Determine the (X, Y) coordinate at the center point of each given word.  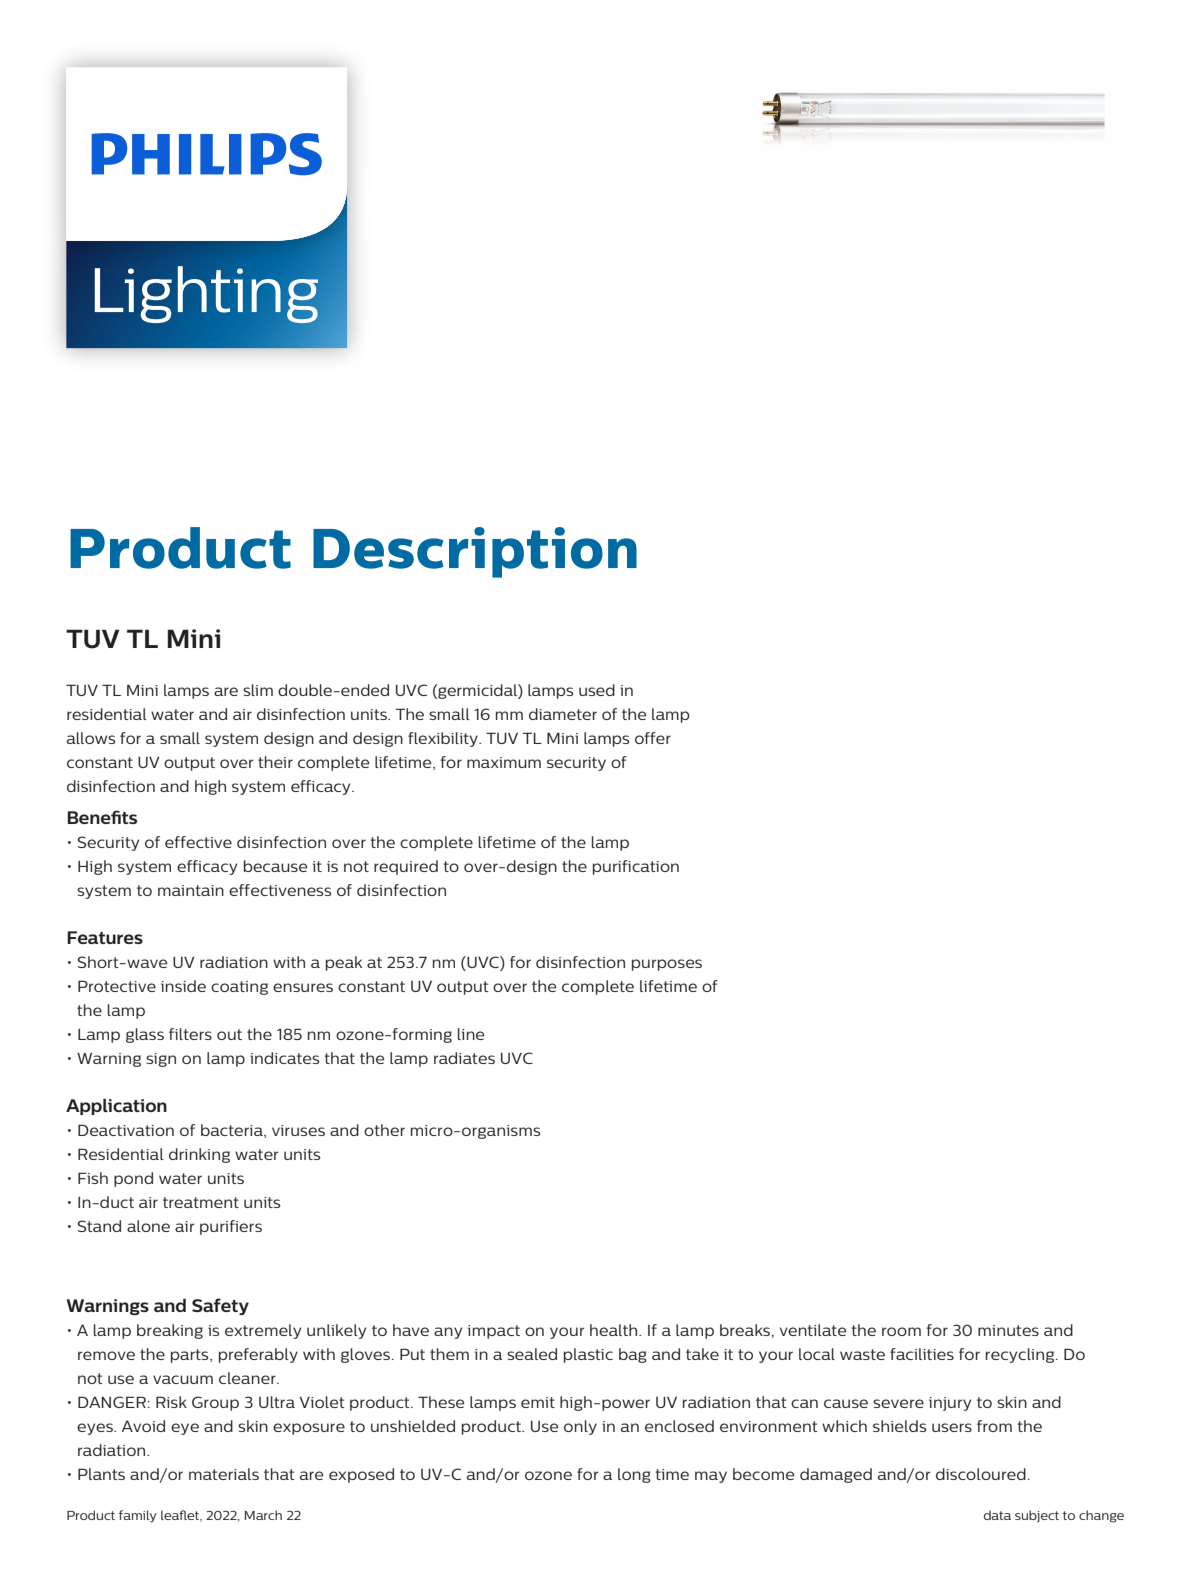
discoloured (982, 1474)
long (634, 1475)
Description (475, 552)
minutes (1008, 1330)
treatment (201, 1202)
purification (636, 867)
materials (224, 1474)
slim (258, 690)
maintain (191, 890)
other (384, 1130)
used (597, 690)
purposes (667, 965)
